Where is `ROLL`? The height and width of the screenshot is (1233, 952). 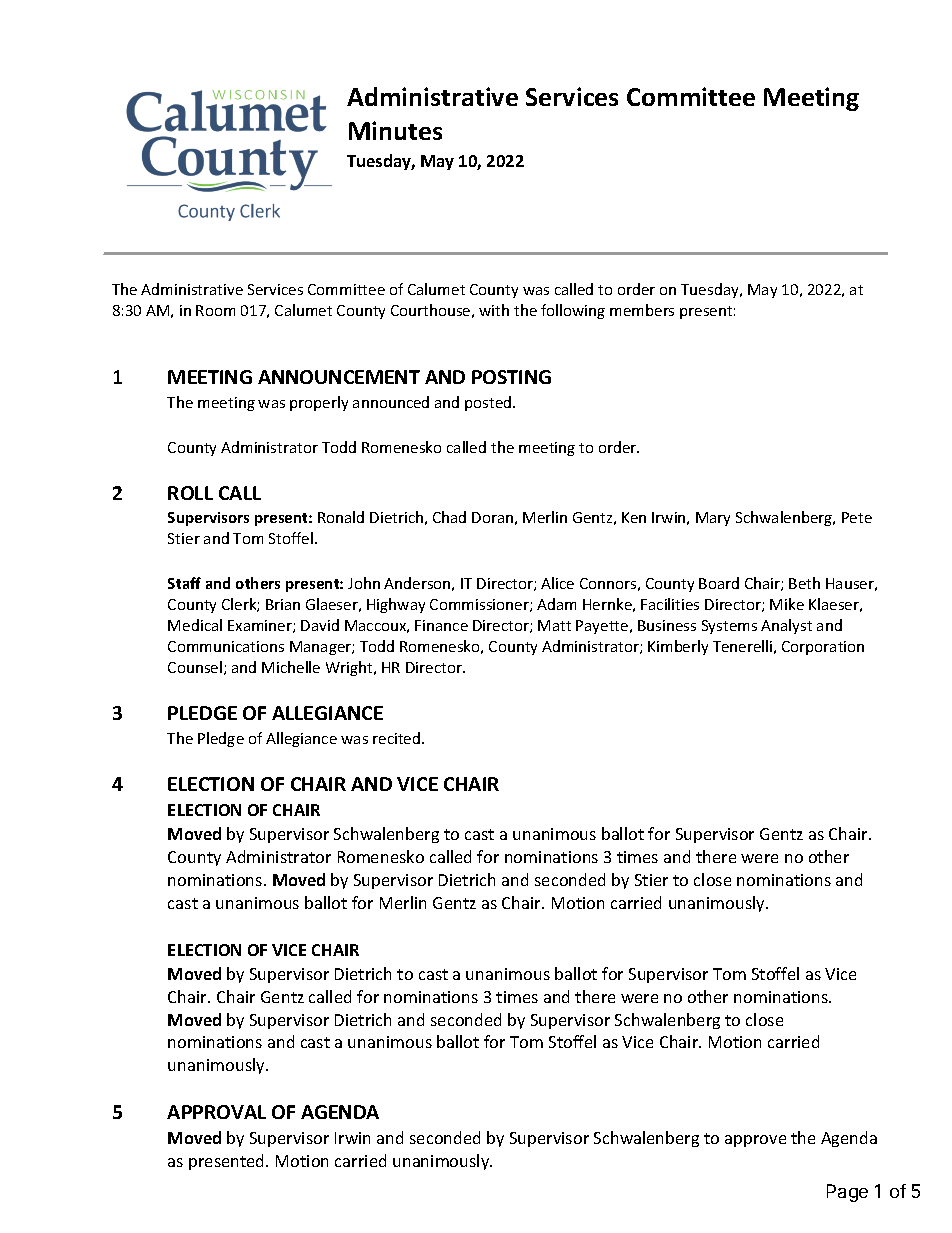
ROLL is located at coordinates (190, 493).
